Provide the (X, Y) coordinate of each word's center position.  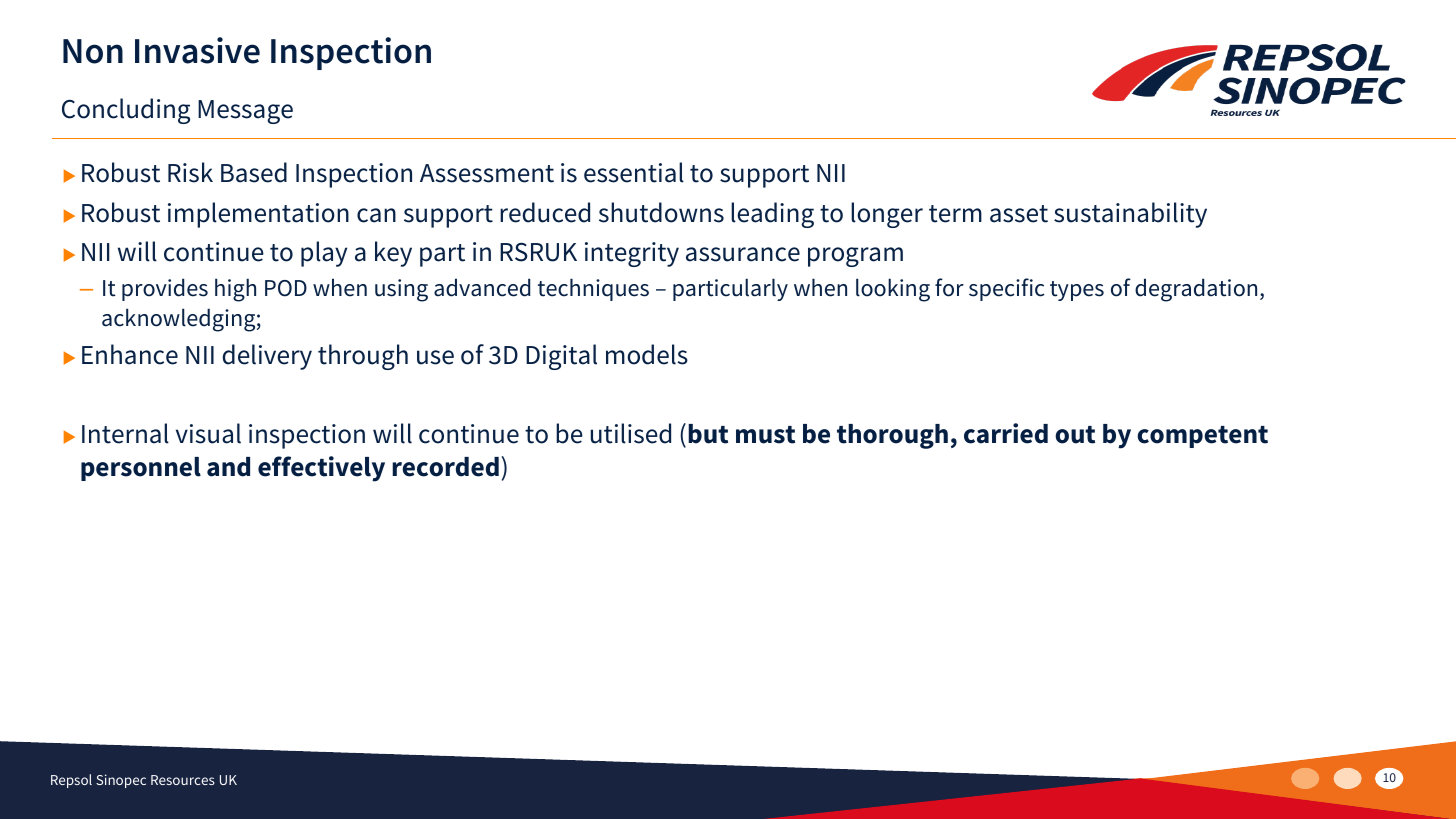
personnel (141, 469)
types (1077, 291)
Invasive (197, 50)
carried (1006, 433)
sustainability (1130, 215)
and (228, 467)
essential (634, 172)
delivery (267, 357)
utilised (631, 433)
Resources (183, 780)
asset (1019, 214)
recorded (445, 467)
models (647, 354)
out (1075, 435)
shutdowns (661, 212)
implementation (258, 215)
